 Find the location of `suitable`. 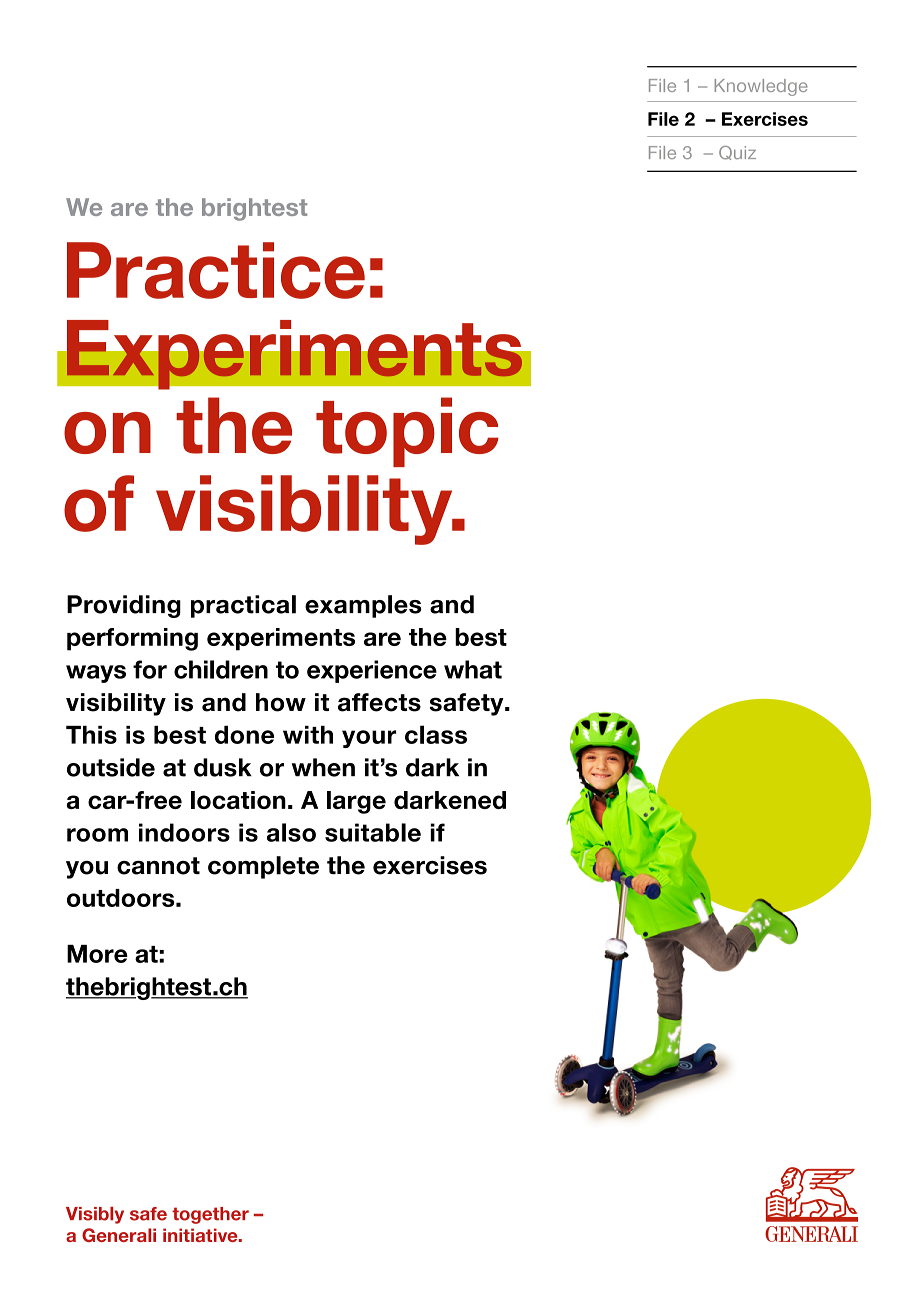

suitable is located at coordinates (373, 832).
